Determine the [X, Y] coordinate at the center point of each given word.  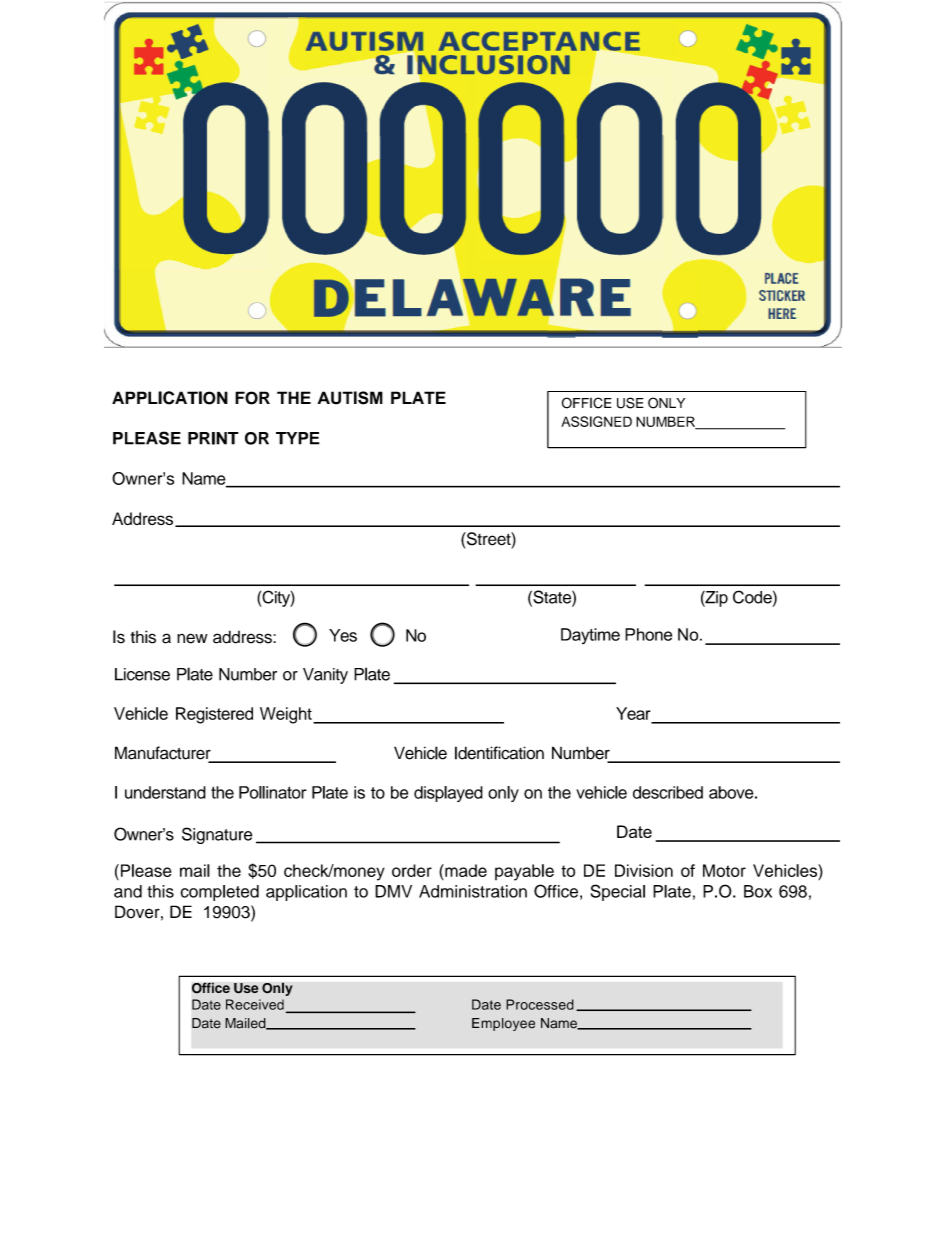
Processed [540, 1004]
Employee [503, 1024]
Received [255, 1004]
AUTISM [350, 398]
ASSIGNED [596, 421]
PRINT [213, 438]
